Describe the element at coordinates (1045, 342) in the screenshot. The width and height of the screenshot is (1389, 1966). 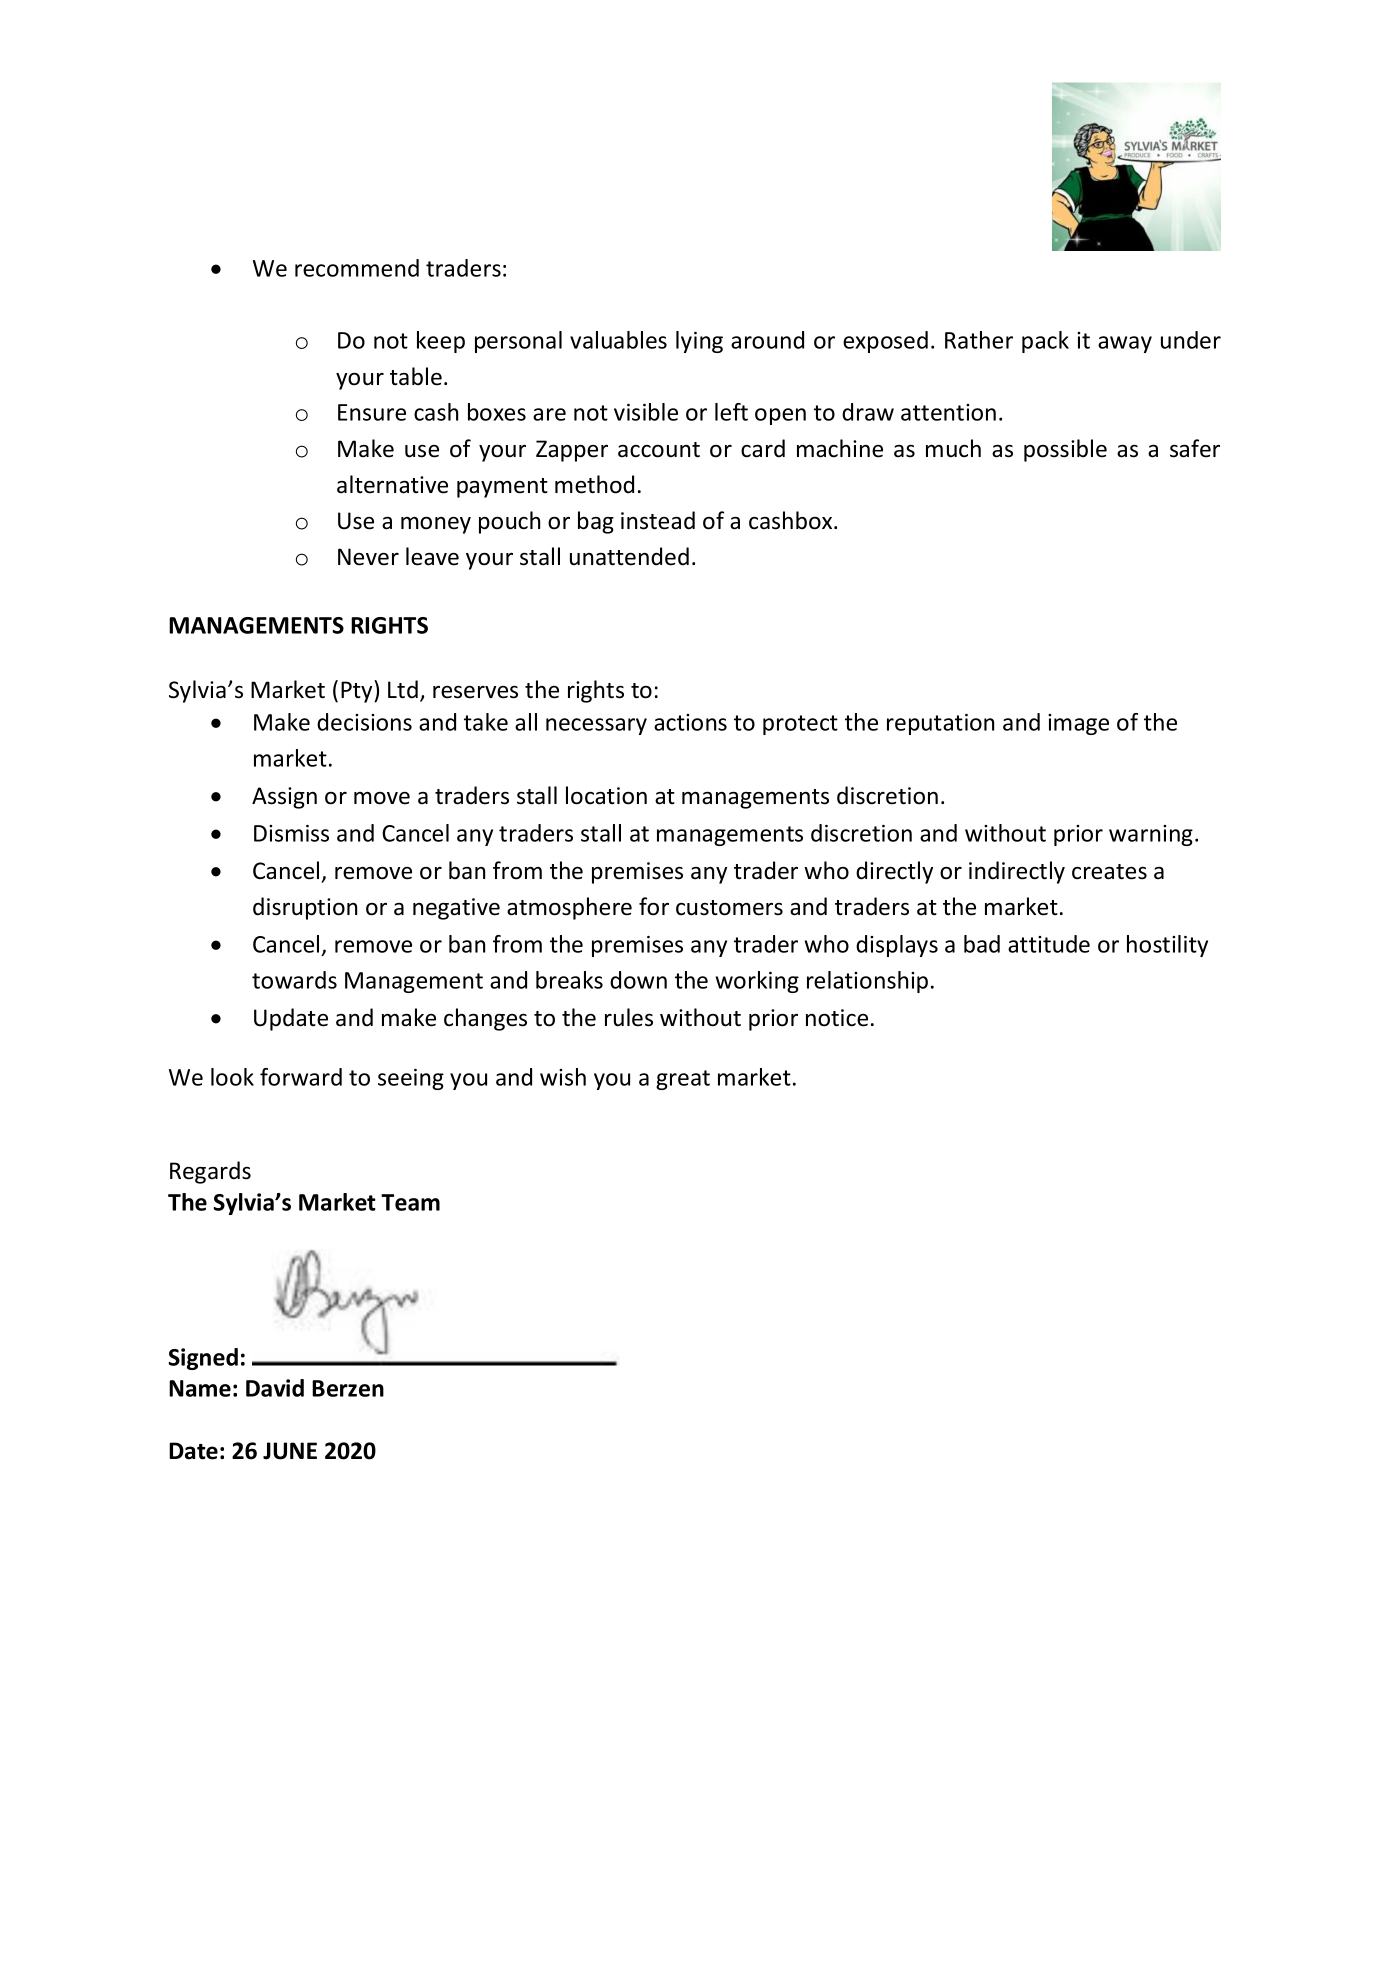
I see `pack` at that location.
